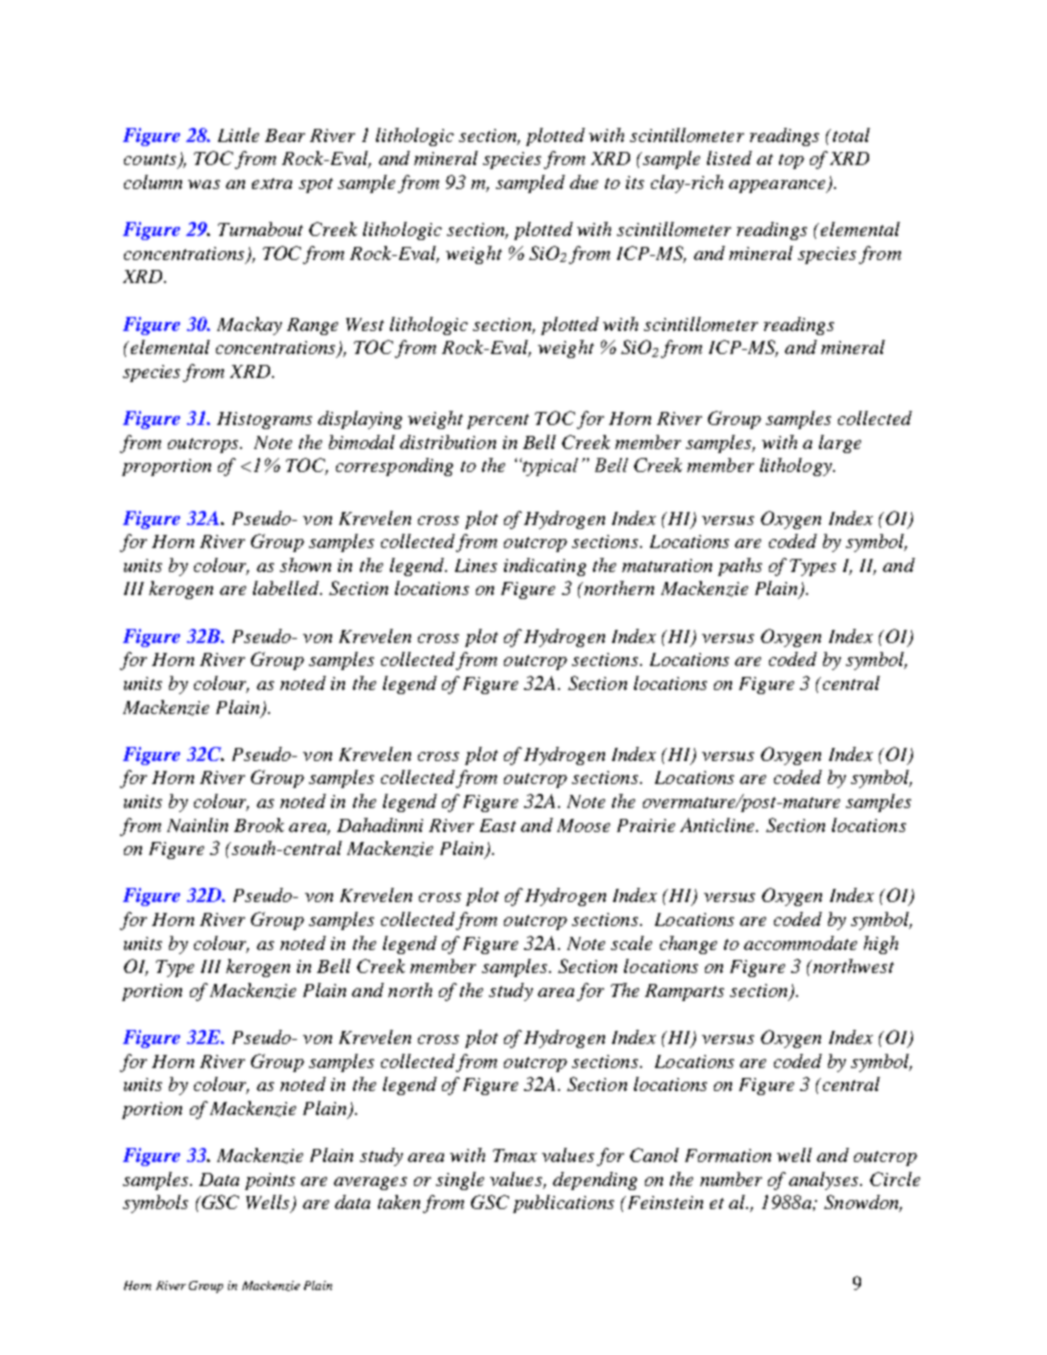 The image size is (1047, 1355). What do you see at coordinates (563, 1204) in the image?
I see `publications` at bounding box center [563, 1204].
